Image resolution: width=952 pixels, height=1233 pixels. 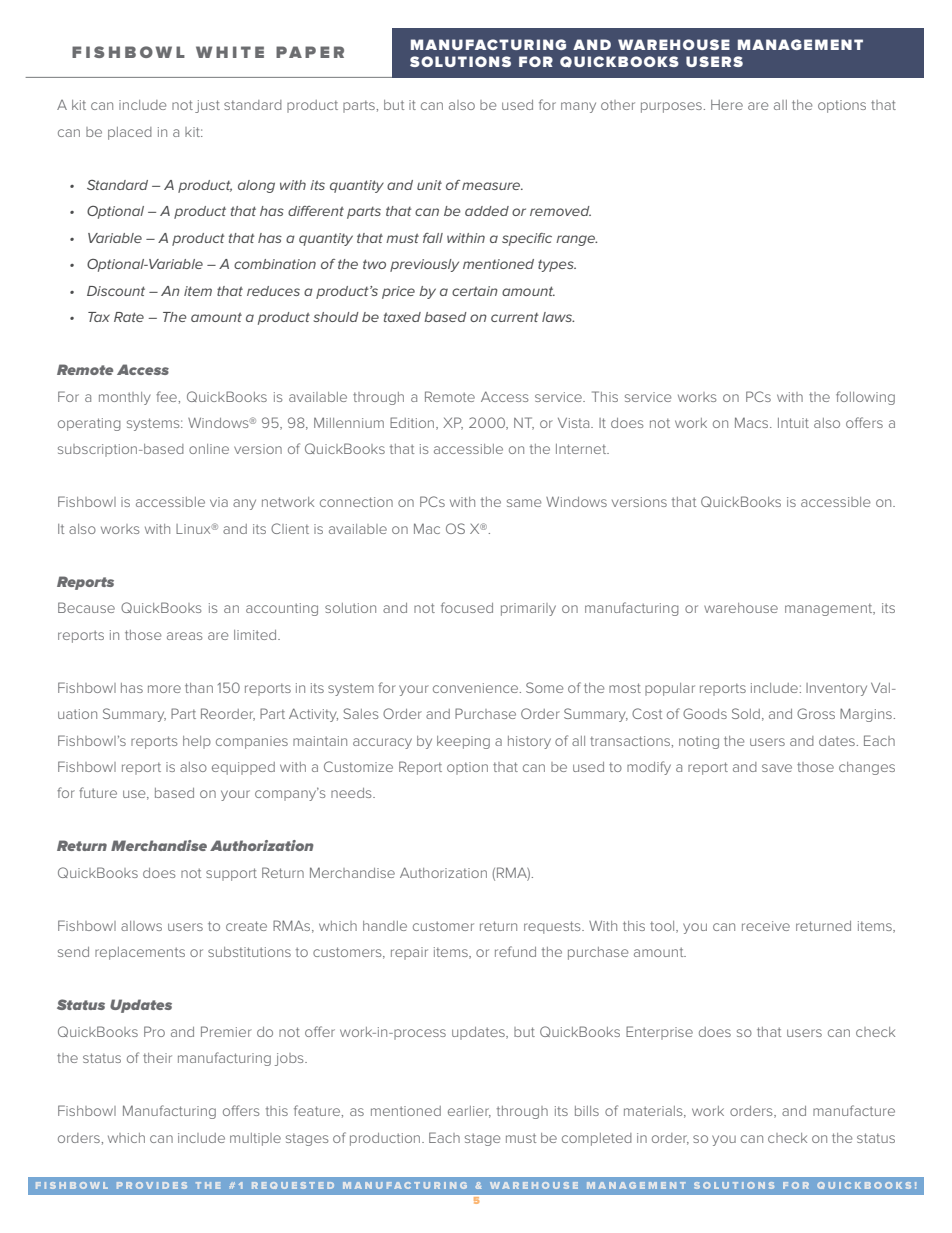 I want to click on Macs, so click(x=753, y=422).
